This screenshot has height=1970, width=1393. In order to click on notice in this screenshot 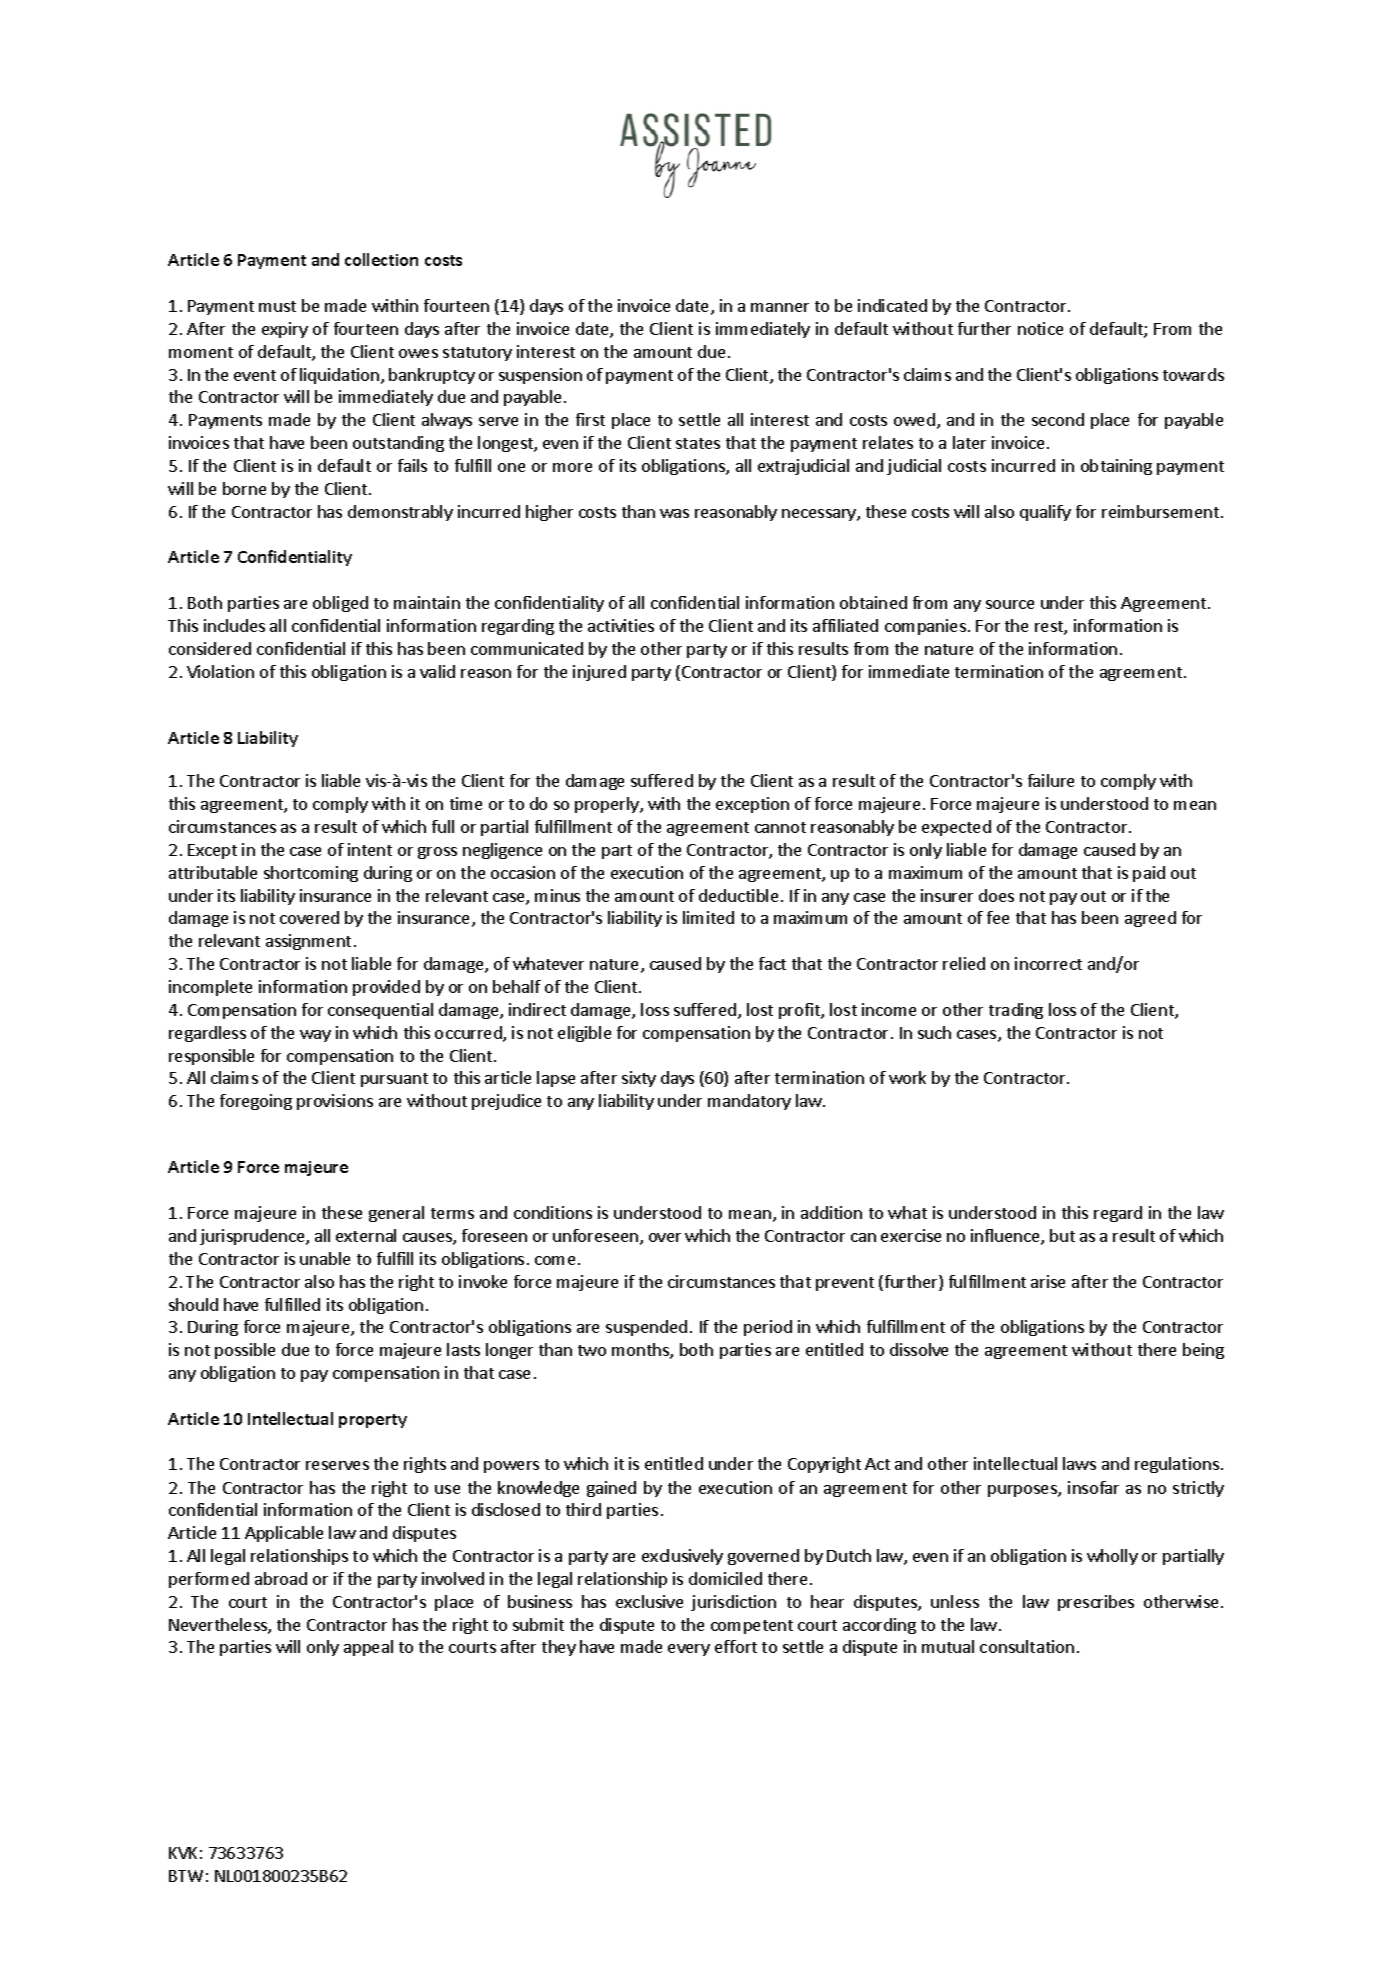, I will do `click(1040, 328)`.
